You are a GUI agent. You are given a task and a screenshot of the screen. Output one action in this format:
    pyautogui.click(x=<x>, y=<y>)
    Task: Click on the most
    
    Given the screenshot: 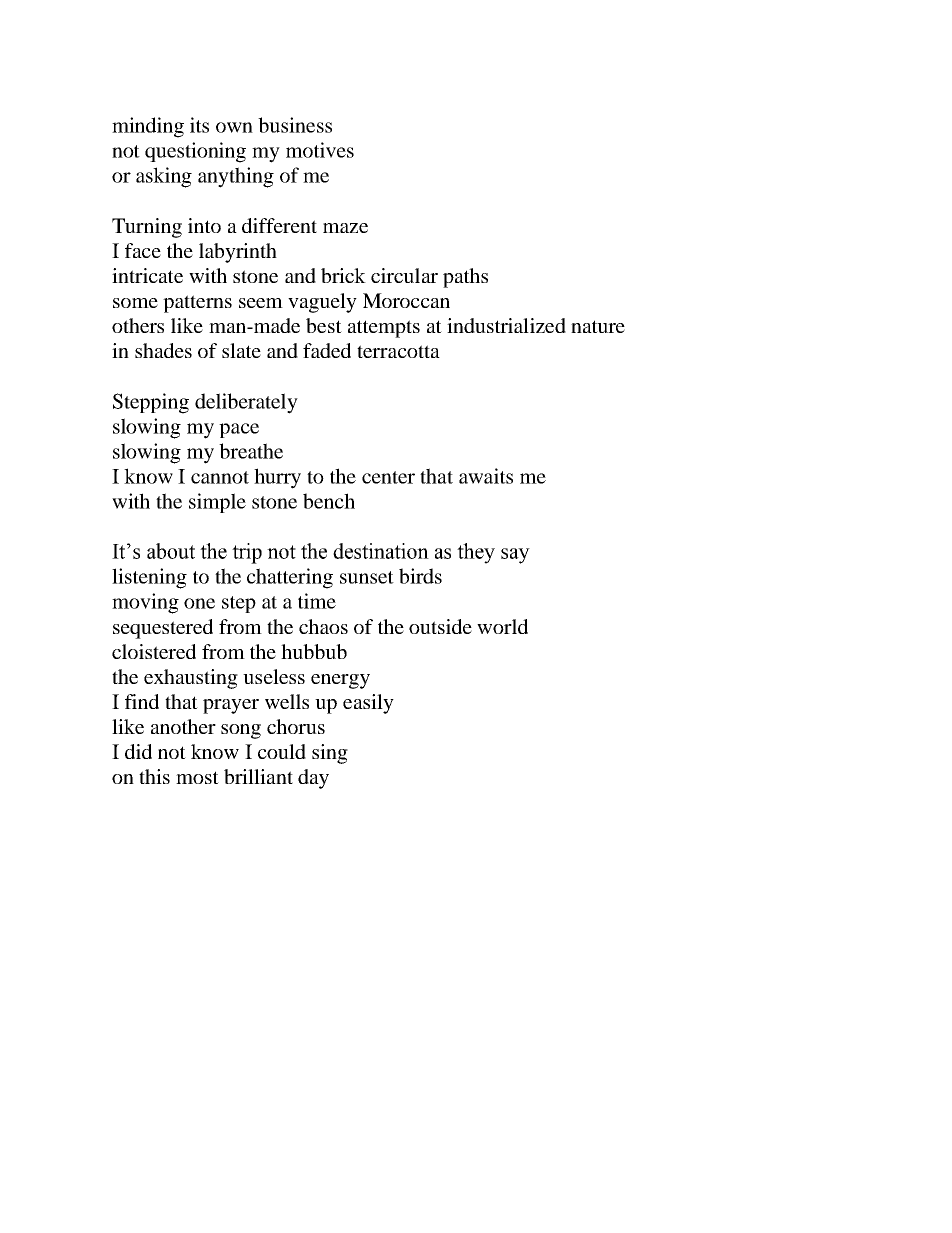 What is the action you would take?
    pyautogui.click(x=197, y=777)
